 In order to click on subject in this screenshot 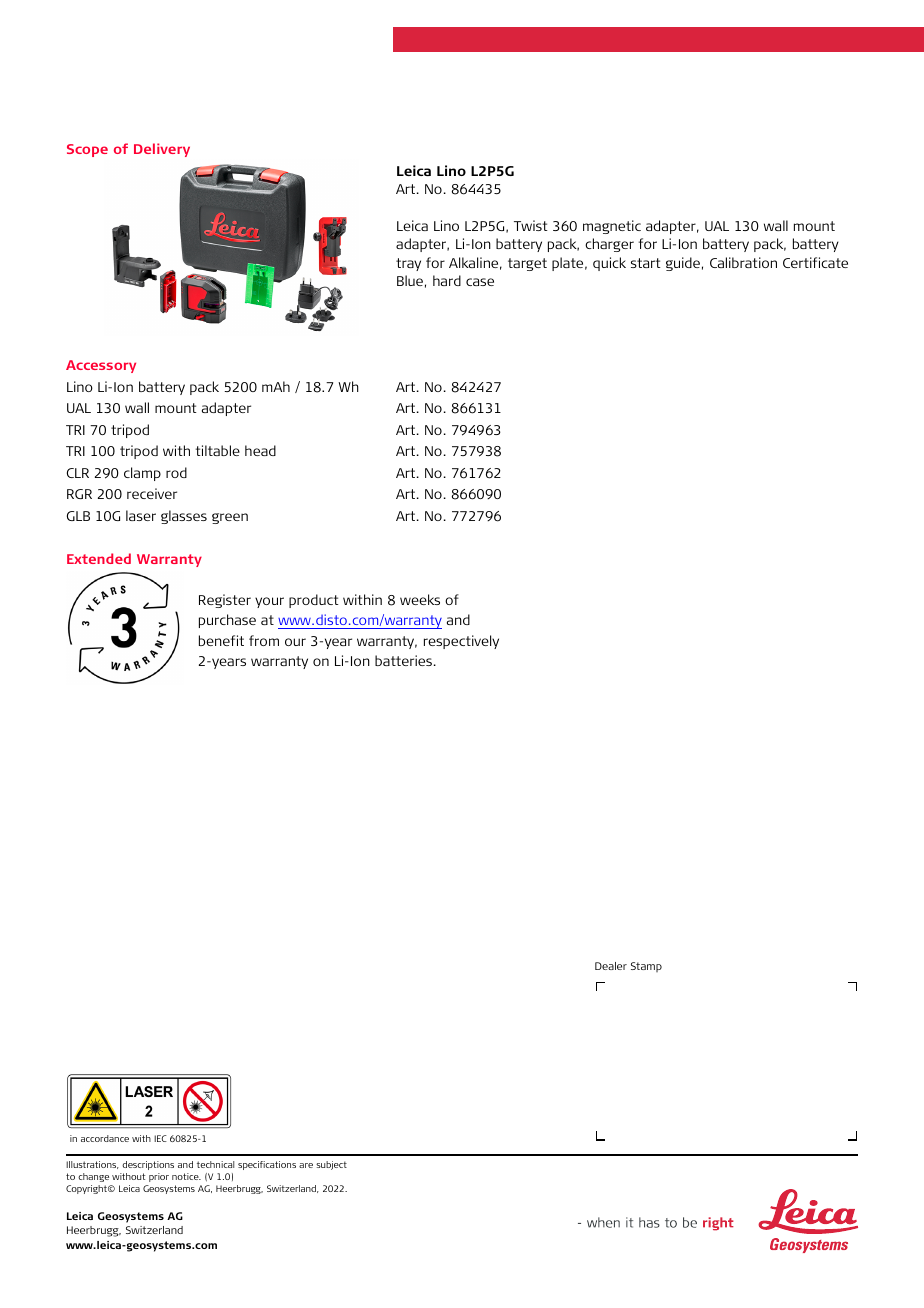, I will do `click(331, 1165)`.
